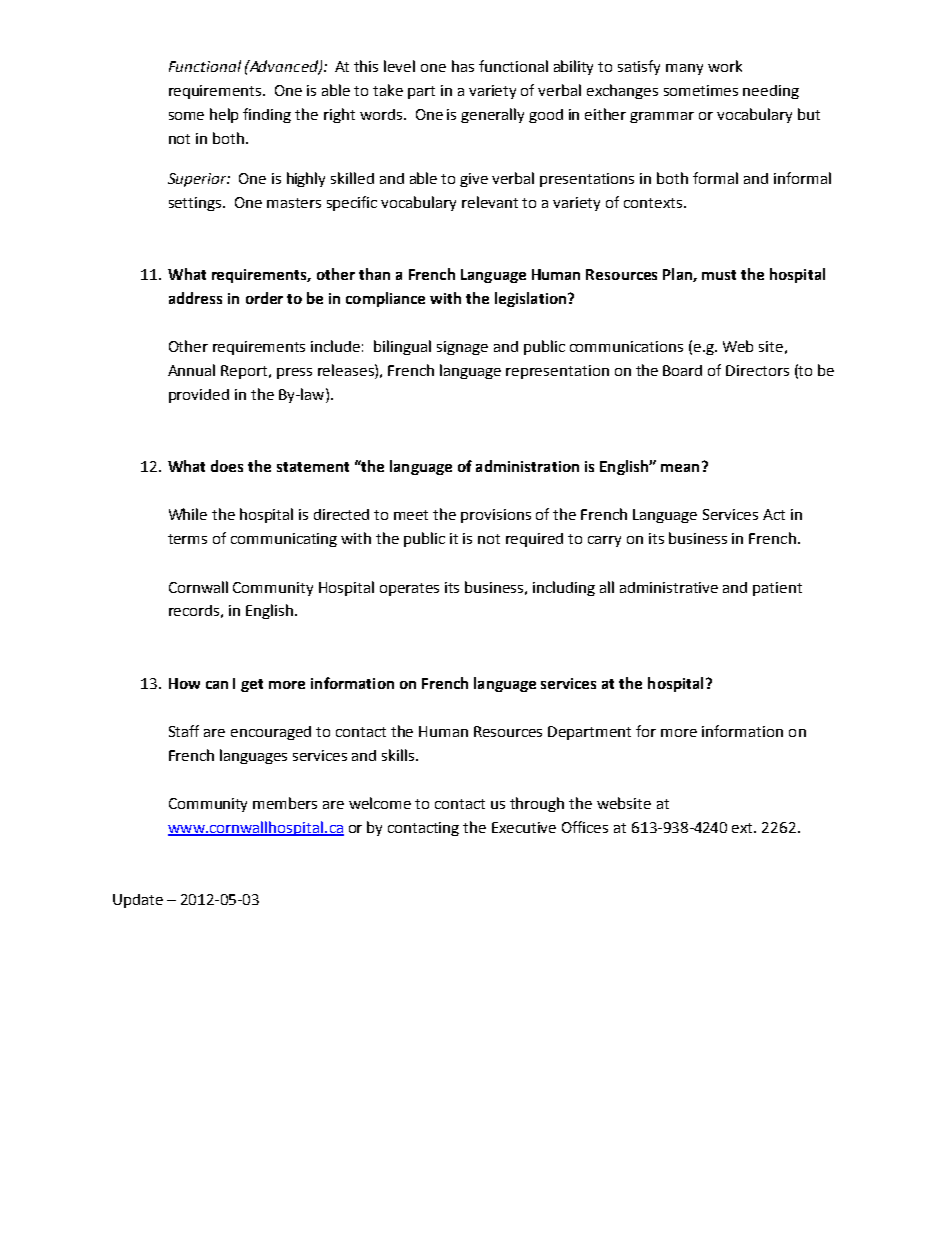 The height and width of the screenshot is (1233, 952). Describe the element at coordinates (725, 66) in the screenshot. I see `work` at that location.
